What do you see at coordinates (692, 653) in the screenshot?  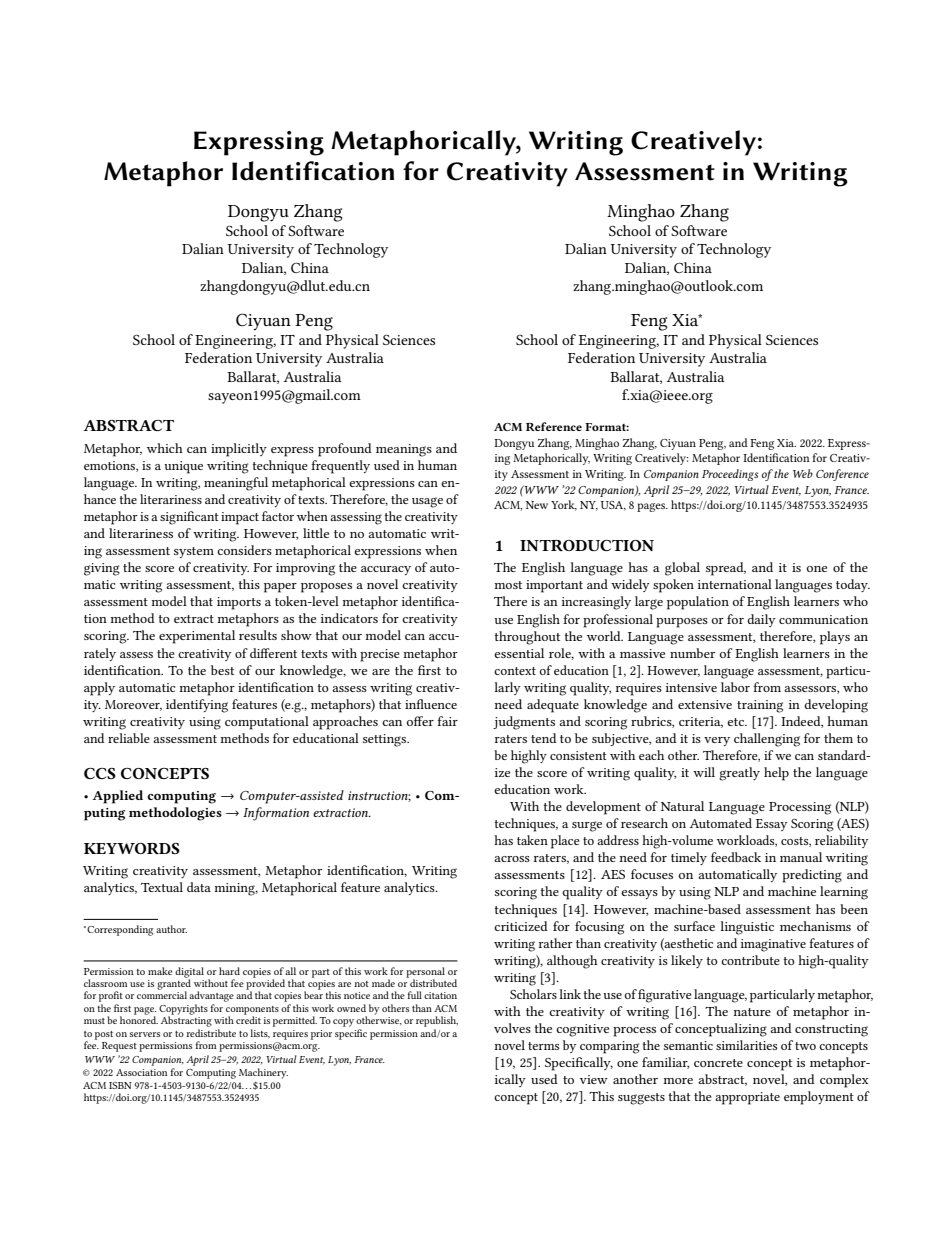 I see `number` at bounding box center [692, 653].
